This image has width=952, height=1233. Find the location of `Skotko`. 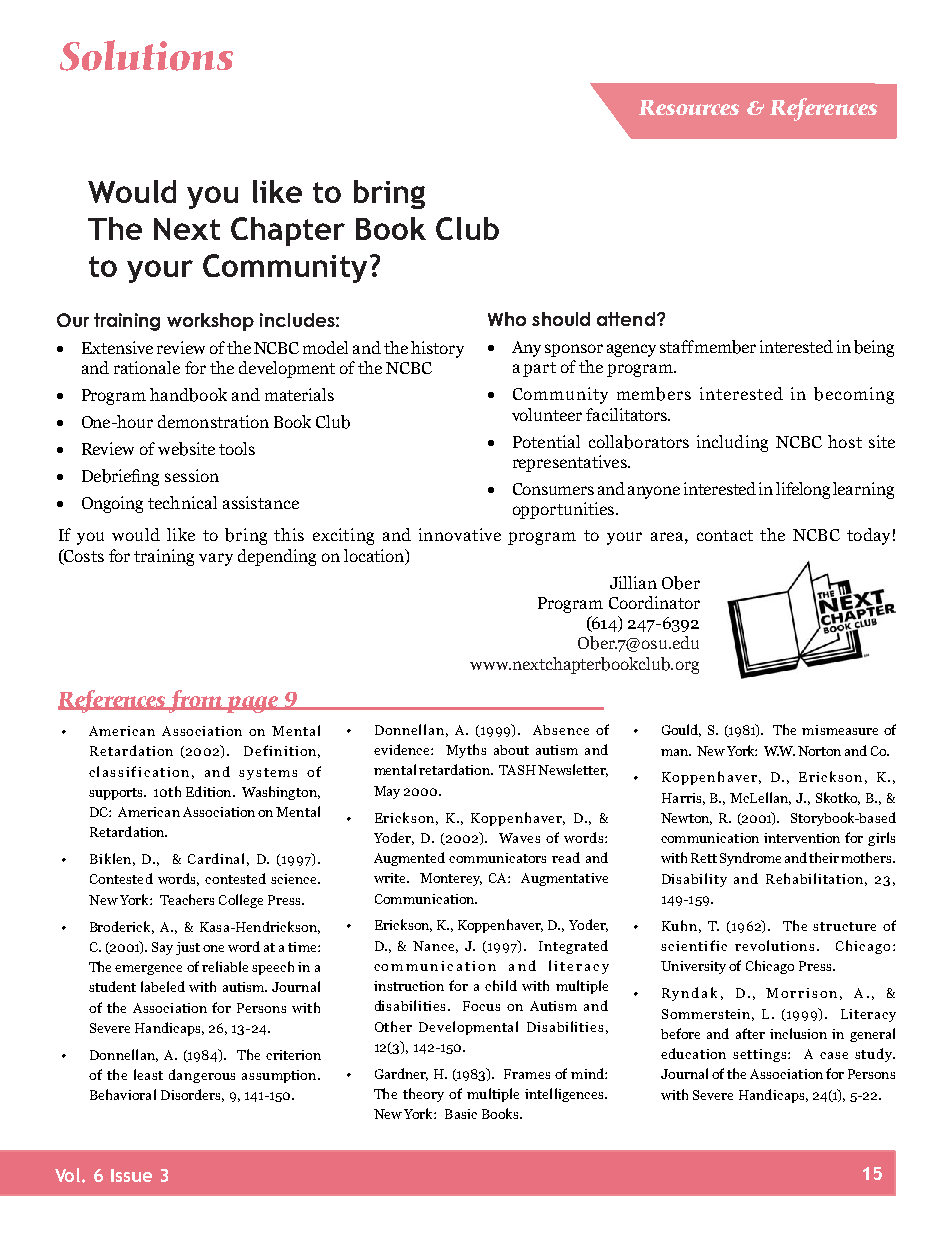

Skotko is located at coordinates (838, 798).
